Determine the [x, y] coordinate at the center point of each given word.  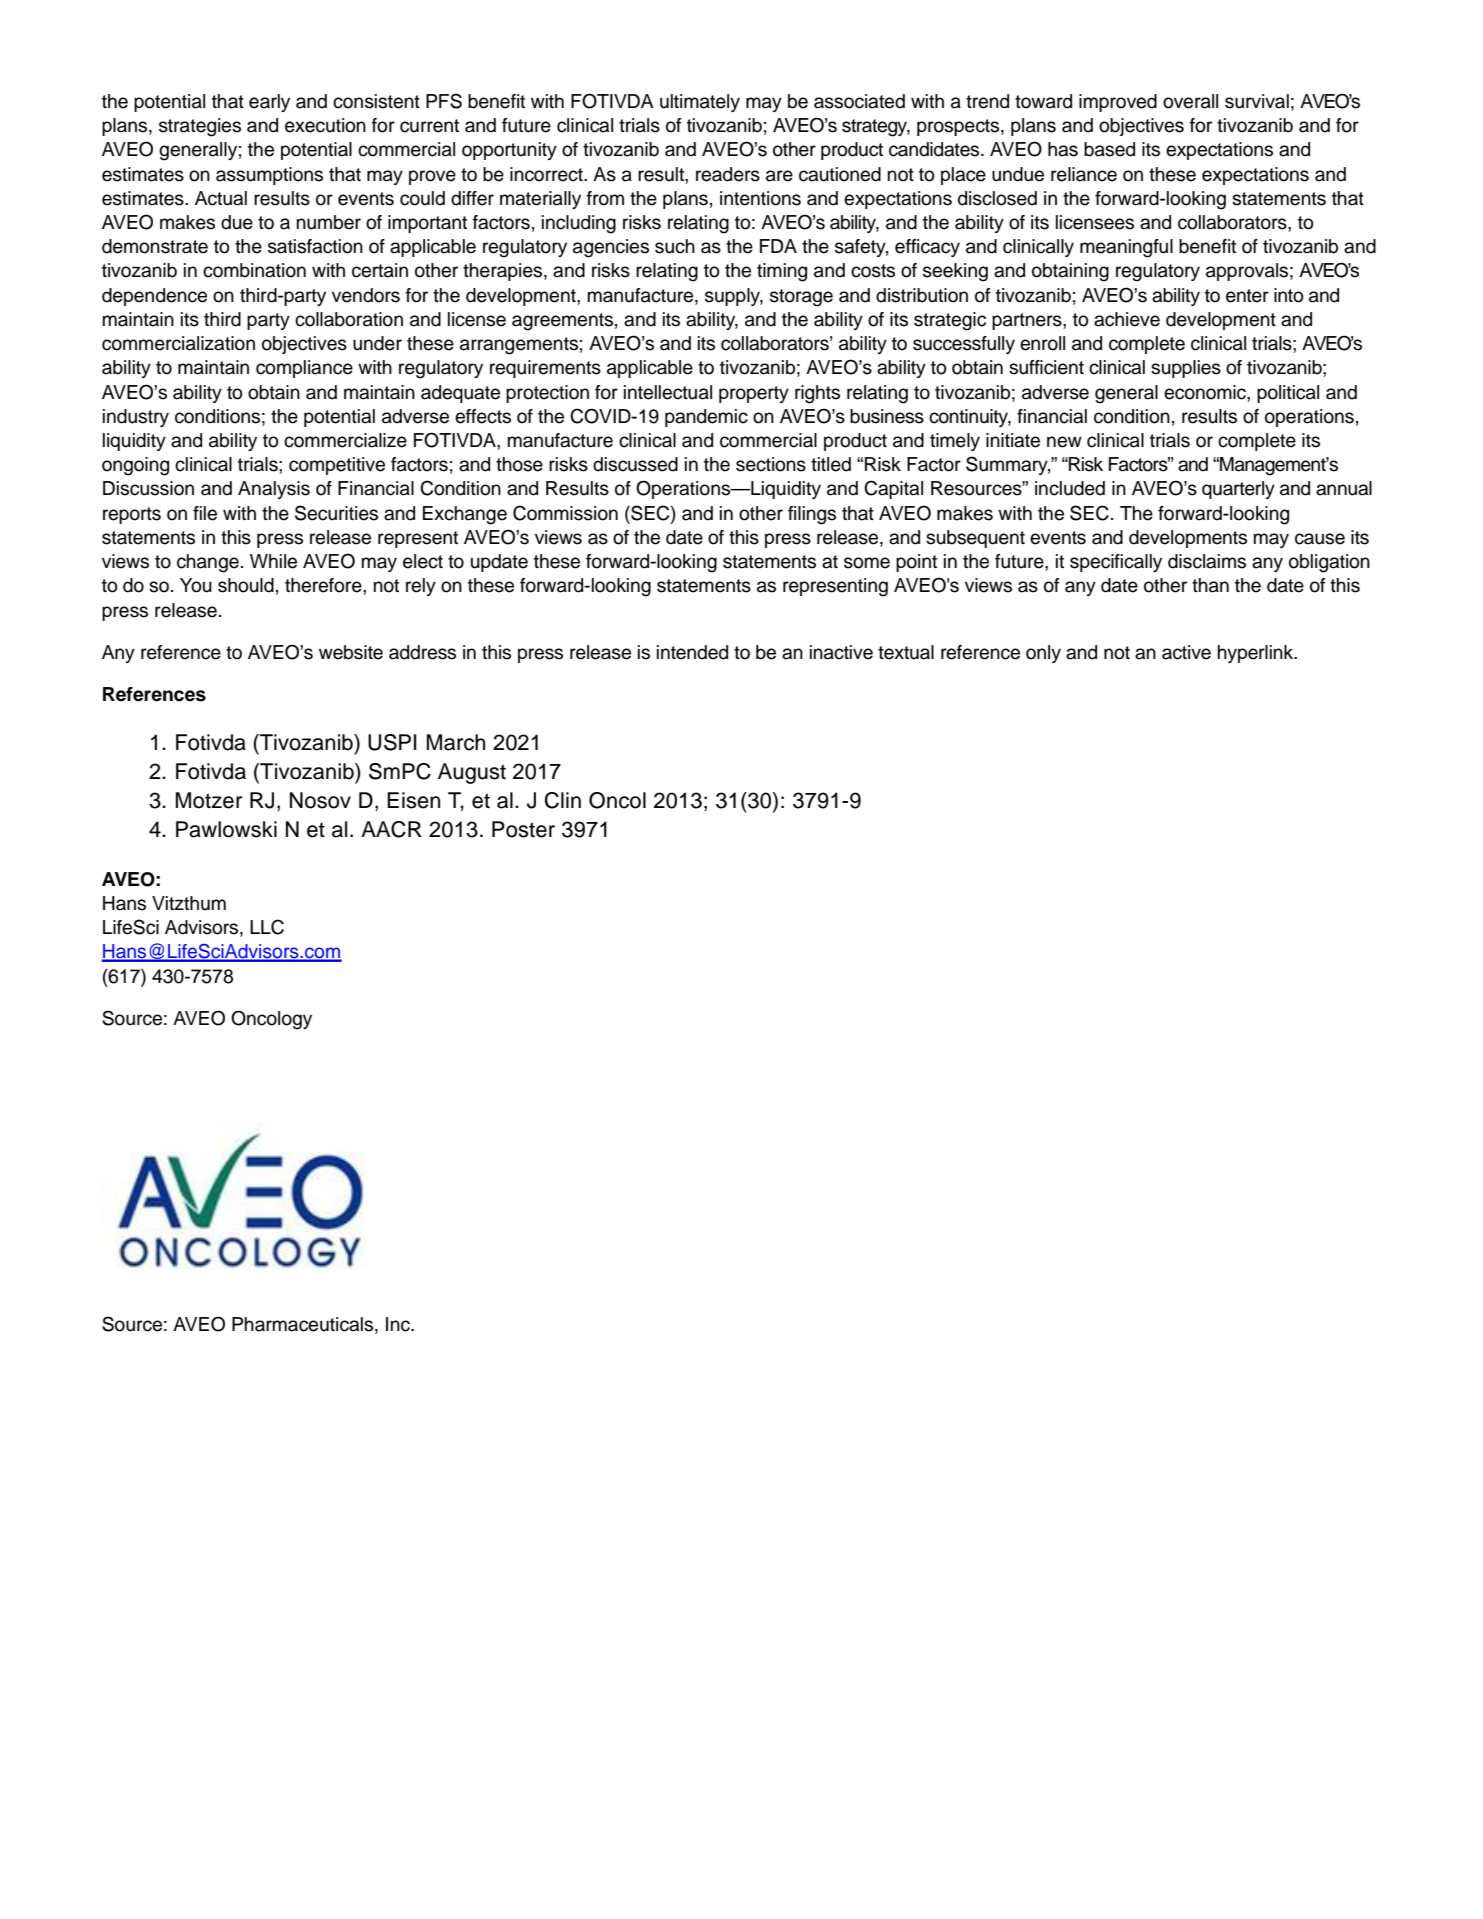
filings [812, 515]
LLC [267, 927]
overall [1190, 101]
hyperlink [1257, 654]
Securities [336, 513]
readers [728, 174]
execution [325, 125]
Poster [523, 829]
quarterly [1238, 490]
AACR [391, 829]
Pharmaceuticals [304, 1325]
